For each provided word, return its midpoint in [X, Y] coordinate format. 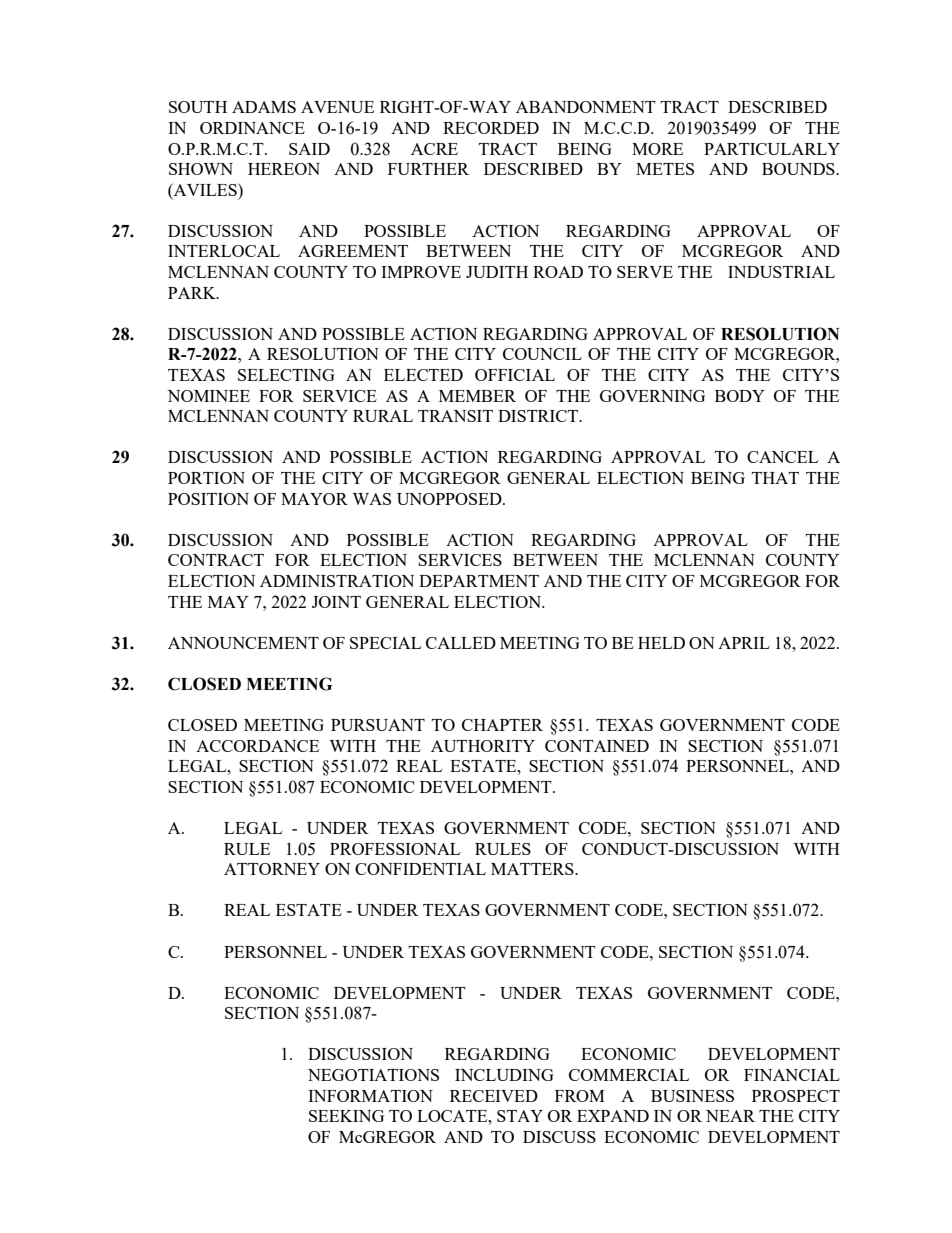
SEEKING [346, 1116]
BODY [740, 396]
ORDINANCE [252, 128]
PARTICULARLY [772, 149]
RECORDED [491, 128]
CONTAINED [597, 746]
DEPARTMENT [479, 581]
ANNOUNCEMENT [243, 643]
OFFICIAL [515, 375]
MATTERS [533, 869]
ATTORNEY [272, 869]
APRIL [744, 643]
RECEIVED [494, 1096]
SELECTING [286, 375]
